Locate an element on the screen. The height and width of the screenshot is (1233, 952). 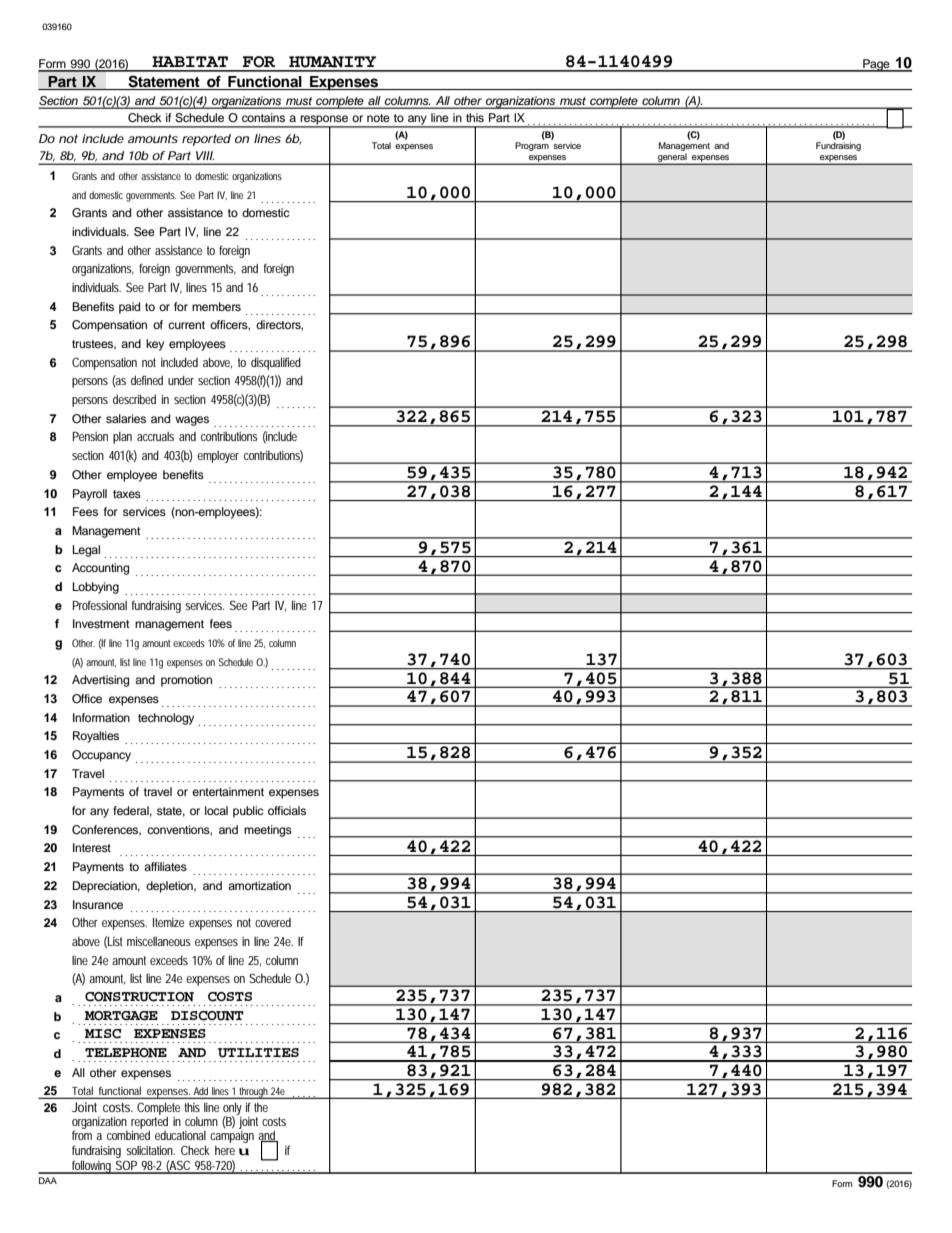
Page is located at coordinates (876, 65).
